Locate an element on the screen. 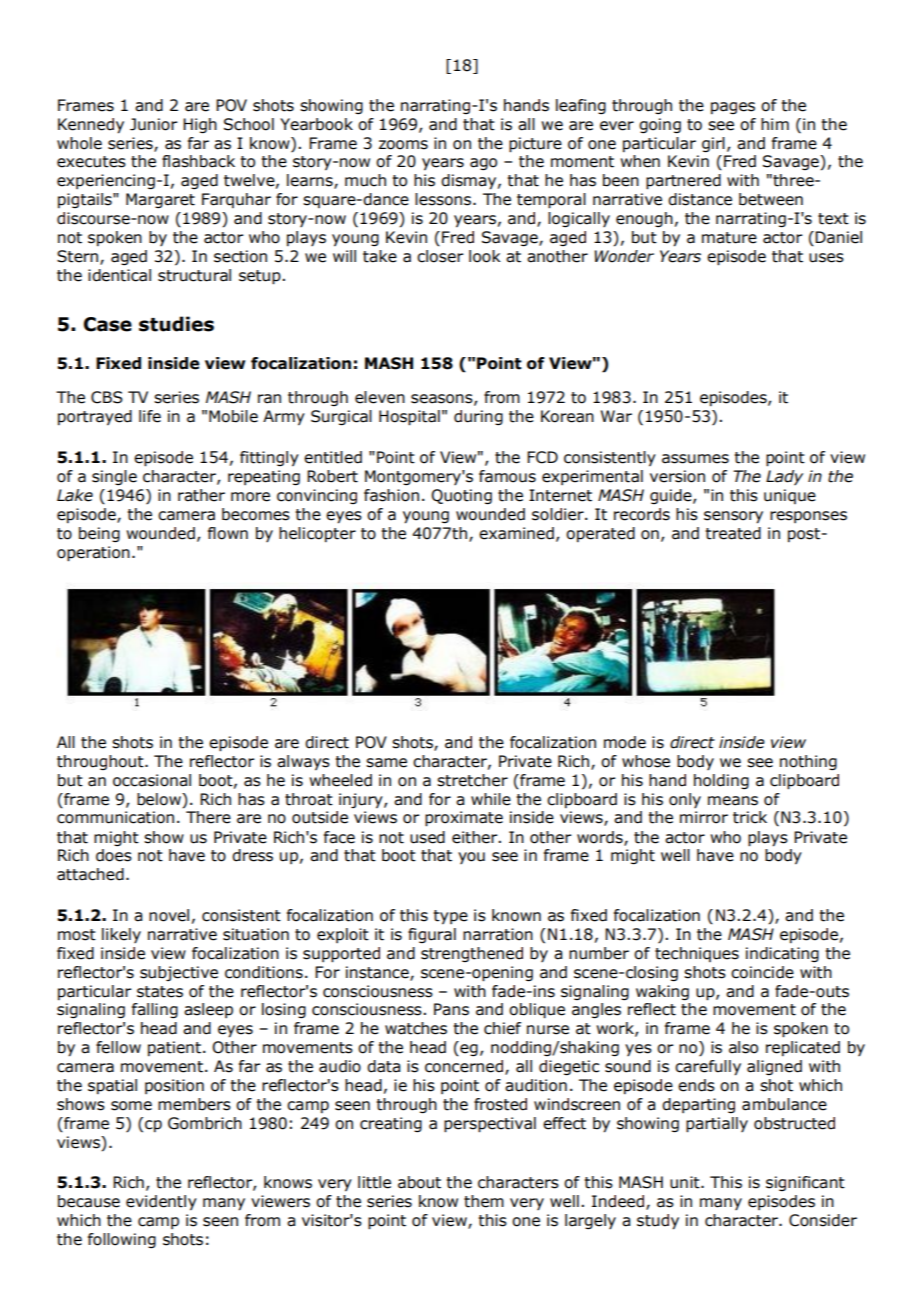 Image resolution: width=924 pixels, height=1308 pixels. Junior is located at coordinates (153, 124).
